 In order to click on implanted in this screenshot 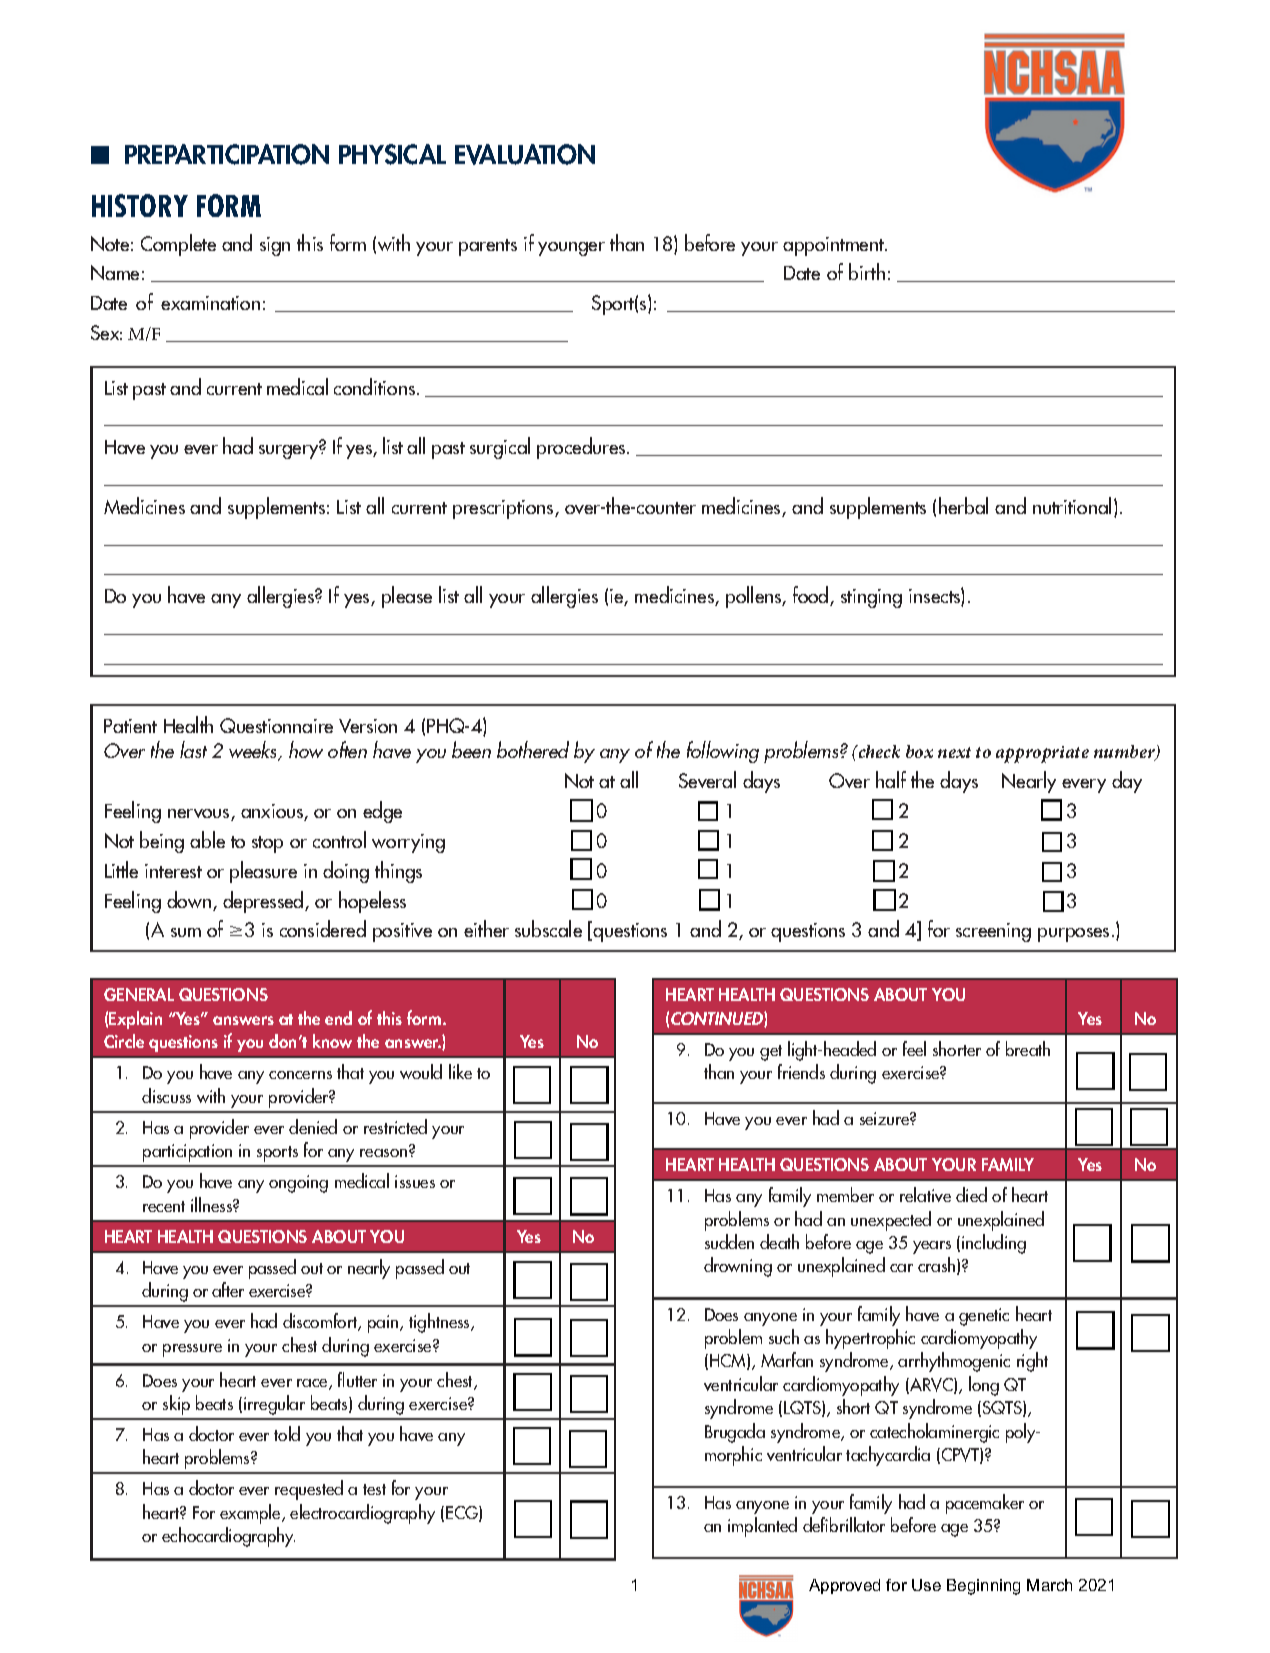, I will do `click(762, 1527)`.
